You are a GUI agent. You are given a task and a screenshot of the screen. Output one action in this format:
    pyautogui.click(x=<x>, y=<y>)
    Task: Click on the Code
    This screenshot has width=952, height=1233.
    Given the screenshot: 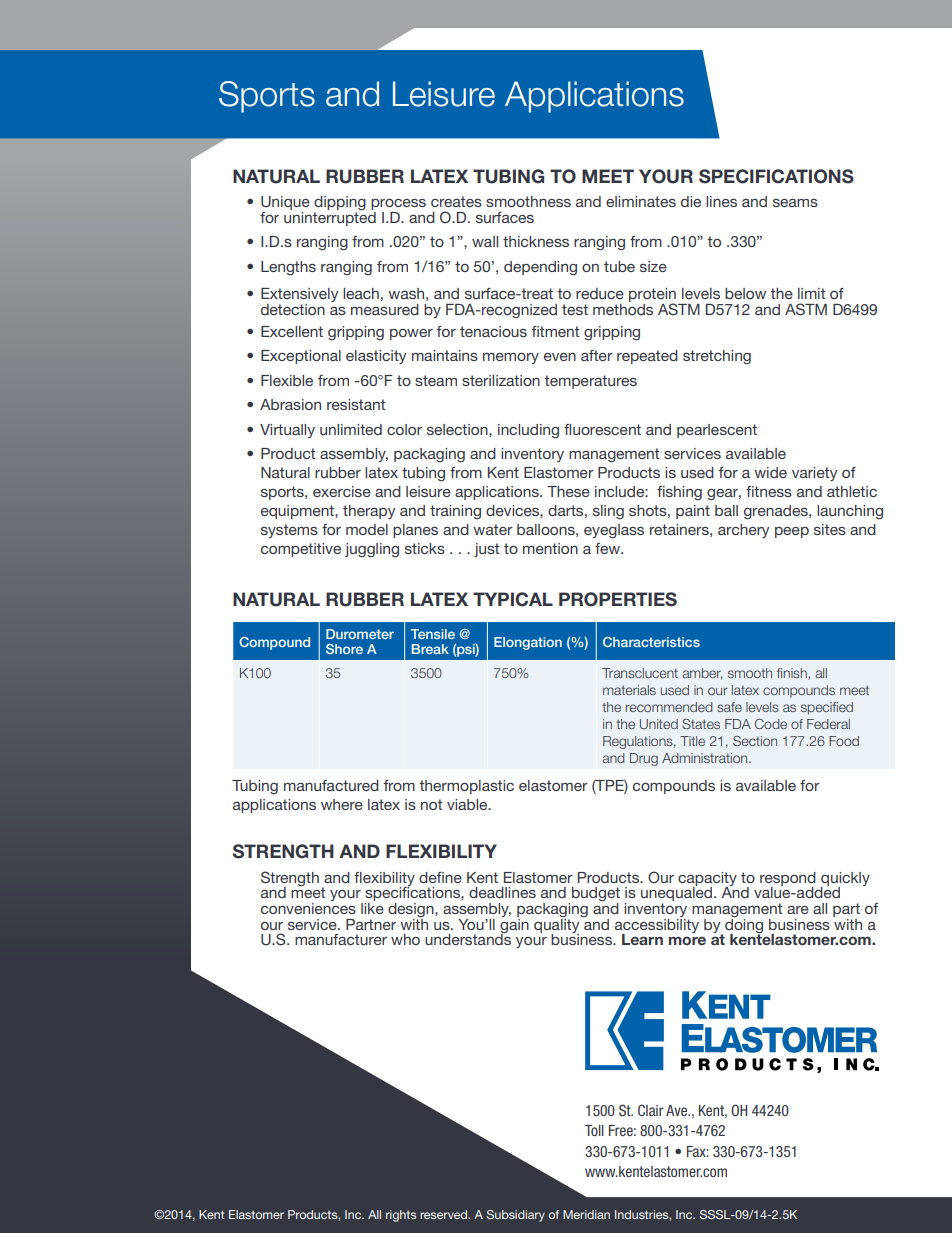 What is the action you would take?
    pyautogui.click(x=771, y=724)
